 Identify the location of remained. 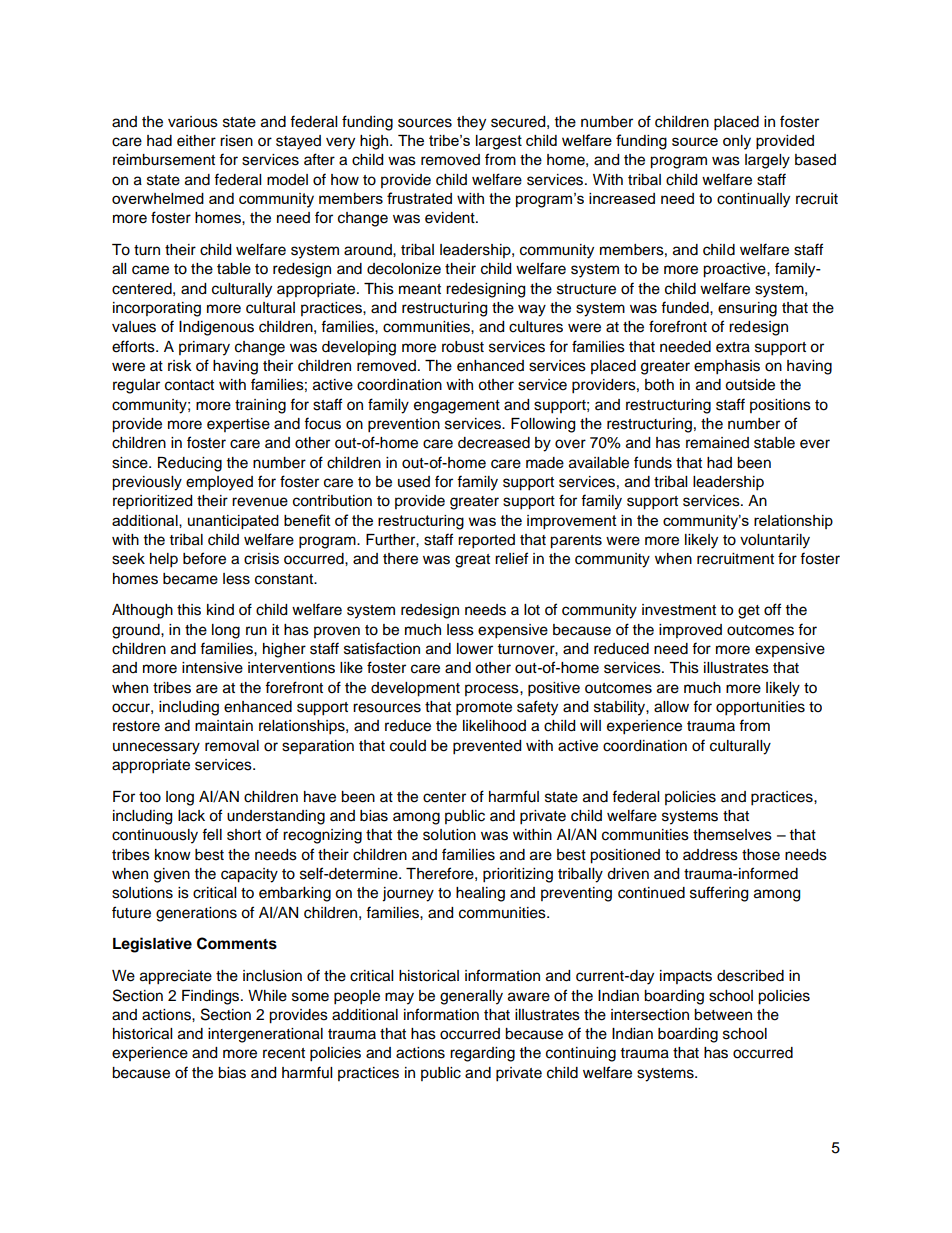
(717, 443).
